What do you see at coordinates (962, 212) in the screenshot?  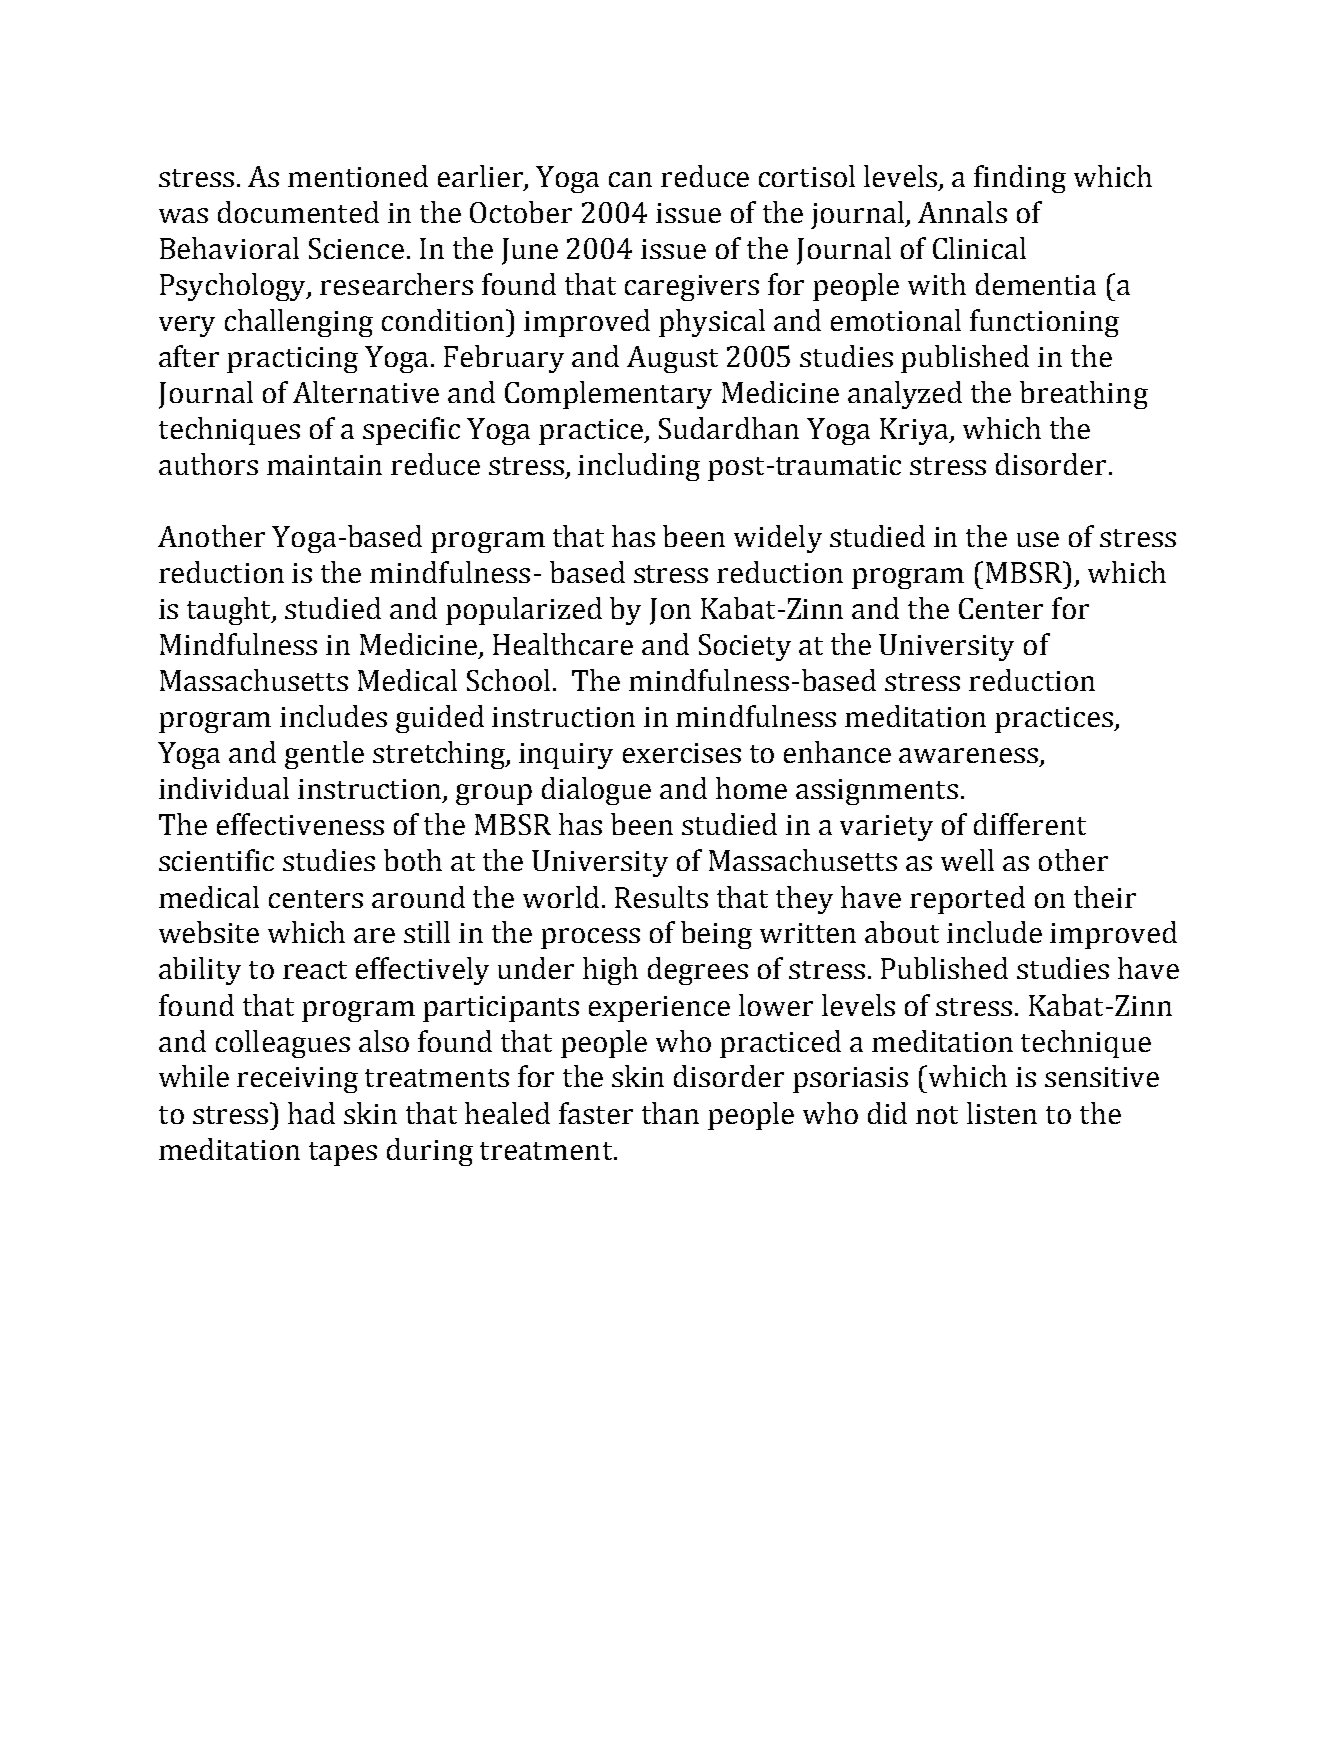 I see `Annals` at bounding box center [962, 212].
